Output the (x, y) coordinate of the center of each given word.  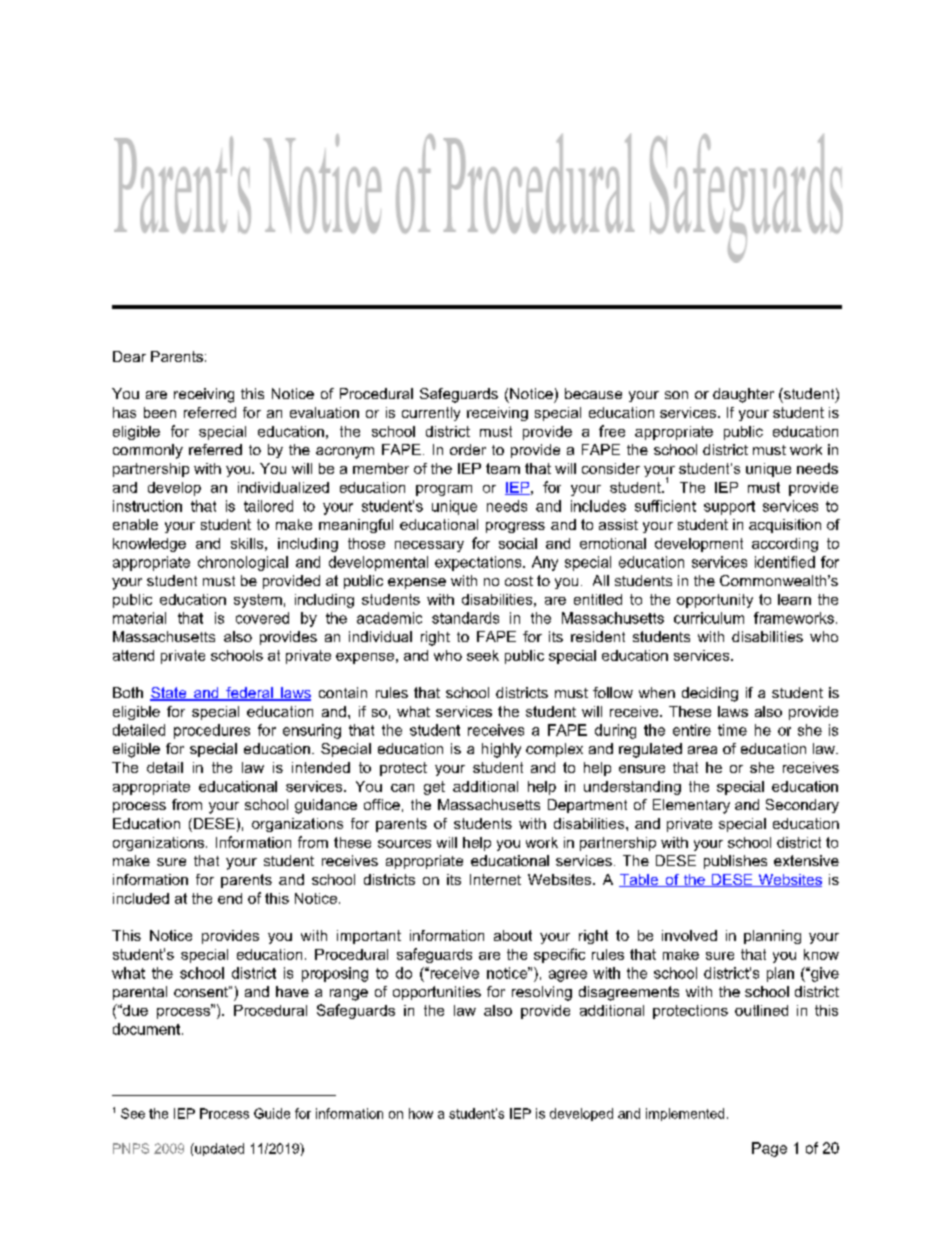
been (160, 412)
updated (218, 1149)
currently (431, 414)
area (702, 750)
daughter (743, 395)
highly (501, 750)
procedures (212, 731)
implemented (685, 1114)
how (421, 1113)
